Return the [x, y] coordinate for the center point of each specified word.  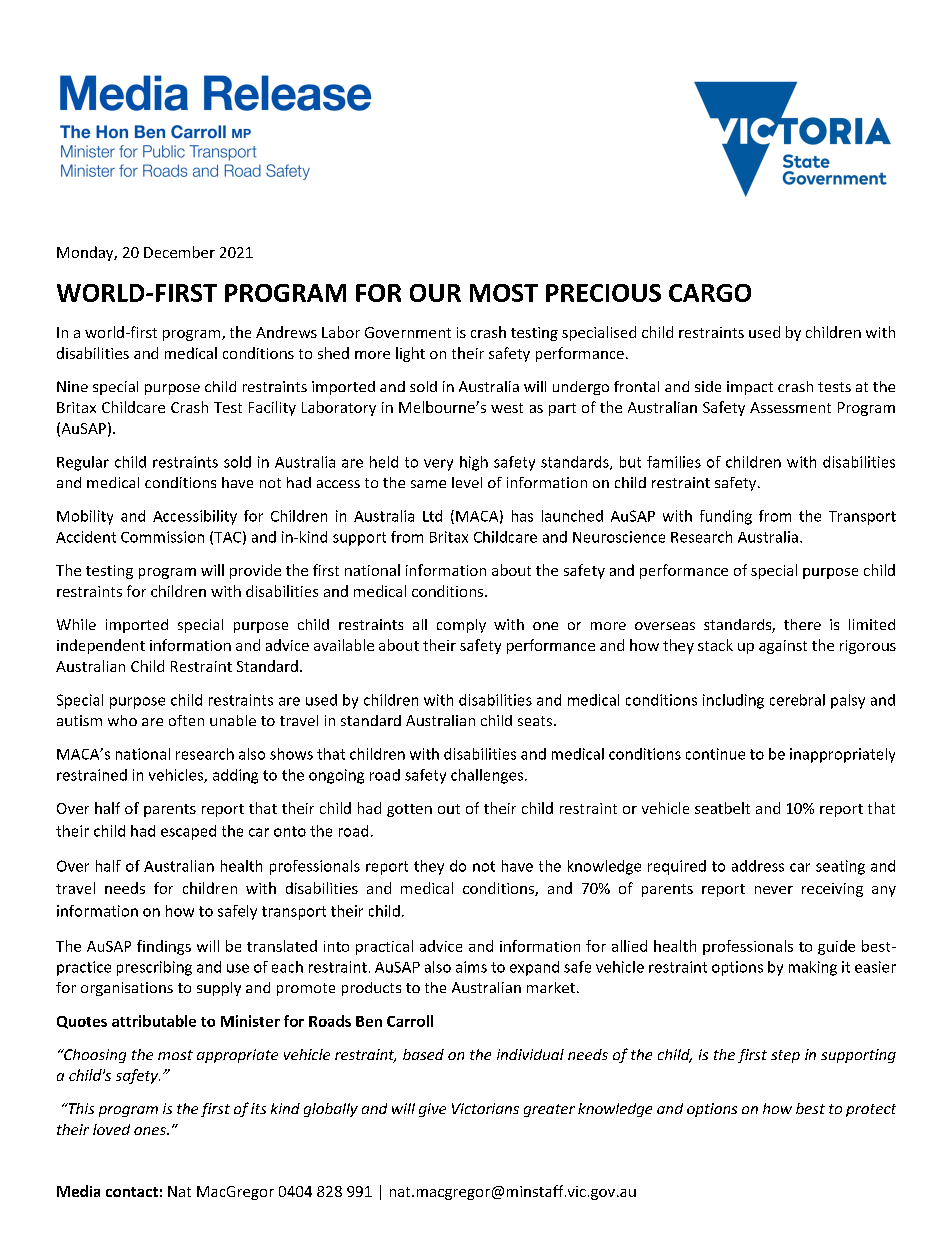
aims [471, 967]
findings [164, 947]
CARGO [710, 293]
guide [836, 947]
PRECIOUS [603, 293]
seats [536, 721]
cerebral [797, 700]
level [467, 482]
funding [726, 517]
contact [132, 1192]
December [179, 252]
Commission [162, 537]
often [186, 720]
